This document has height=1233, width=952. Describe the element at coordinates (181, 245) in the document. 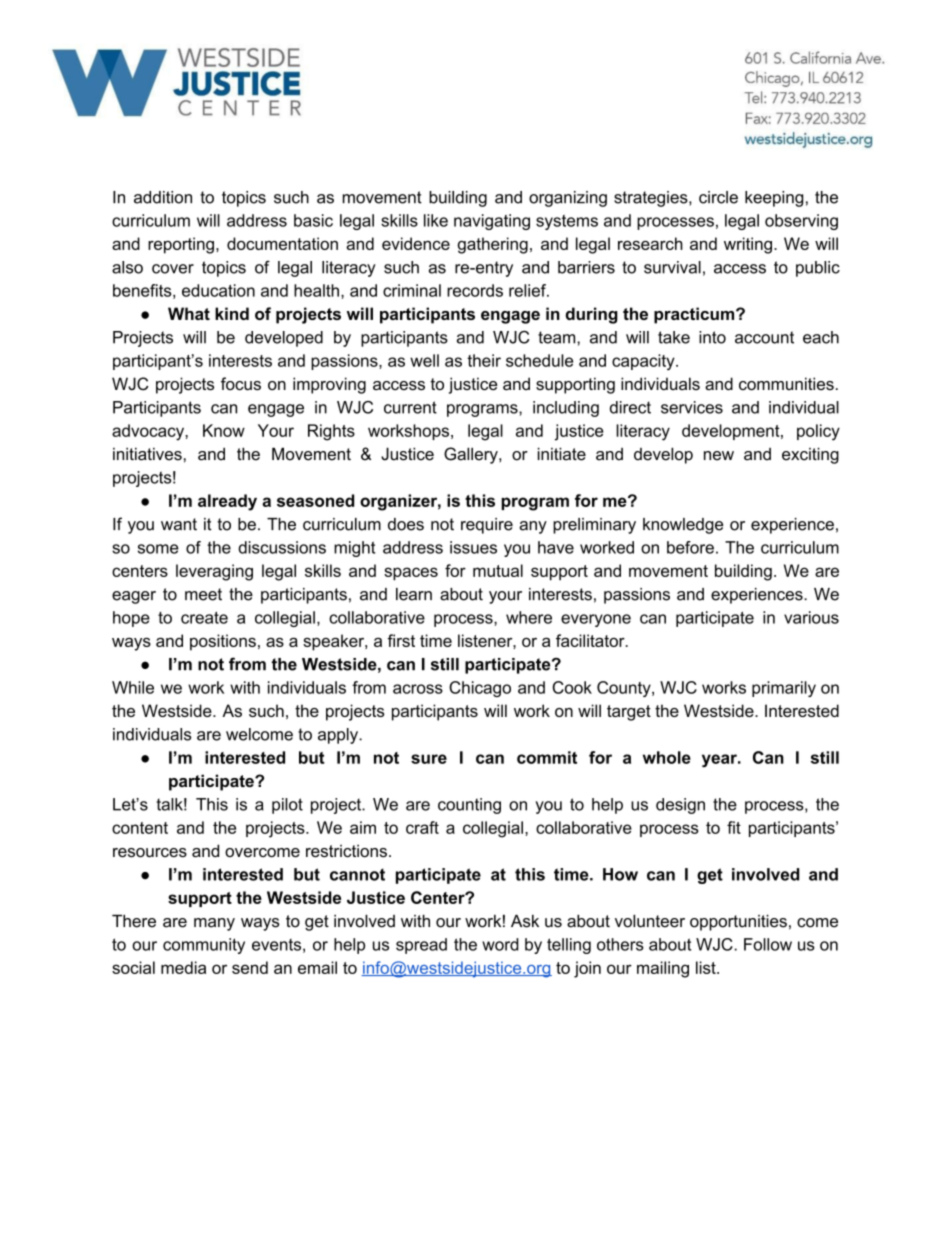

I see `reporting` at that location.
